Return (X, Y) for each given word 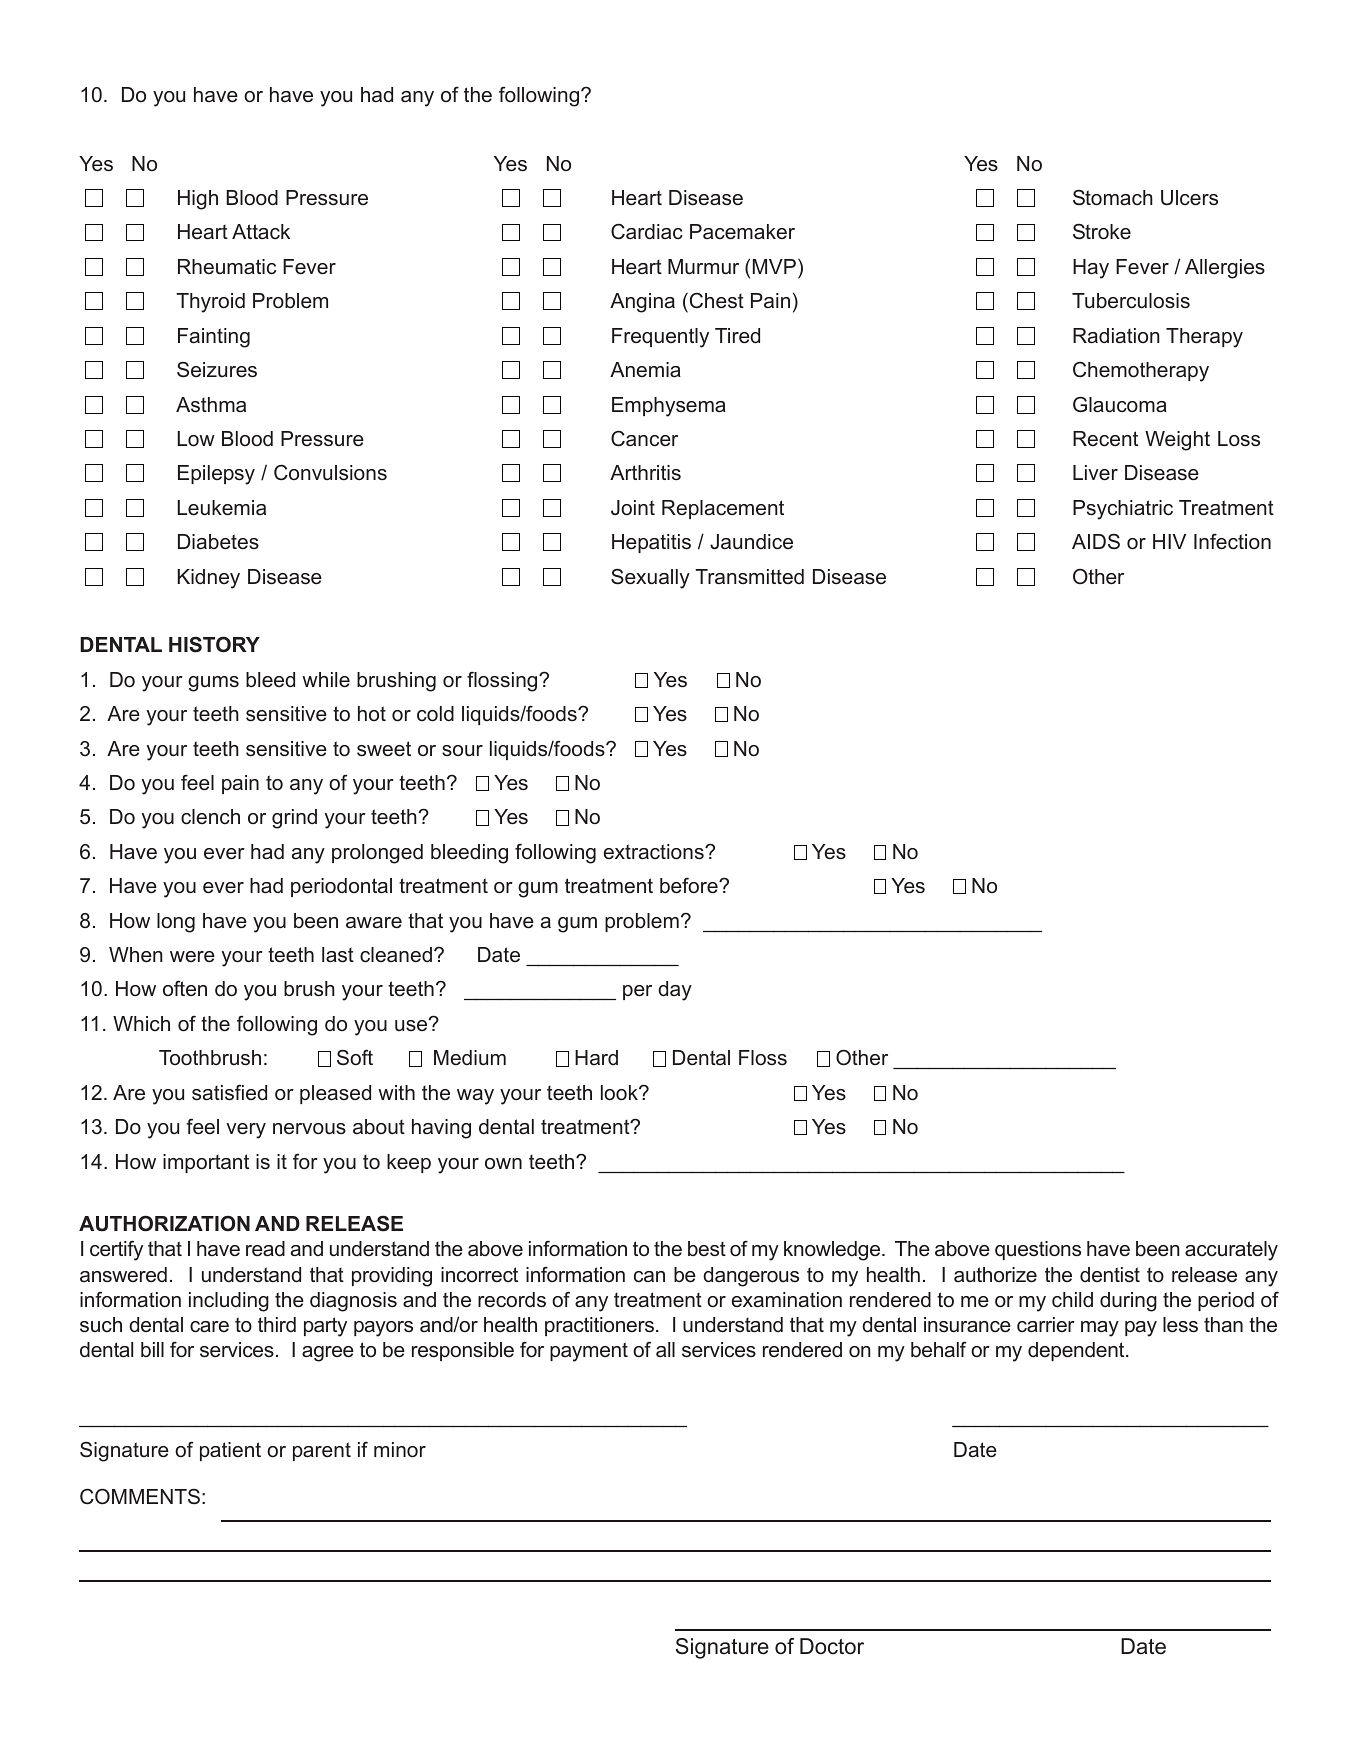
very (246, 1131)
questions (1038, 1250)
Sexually (650, 578)
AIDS (1096, 542)
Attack (261, 232)
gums (213, 684)
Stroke (1102, 232)
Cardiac (647, 231)
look (620, 1093)
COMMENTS (140, 1496)
